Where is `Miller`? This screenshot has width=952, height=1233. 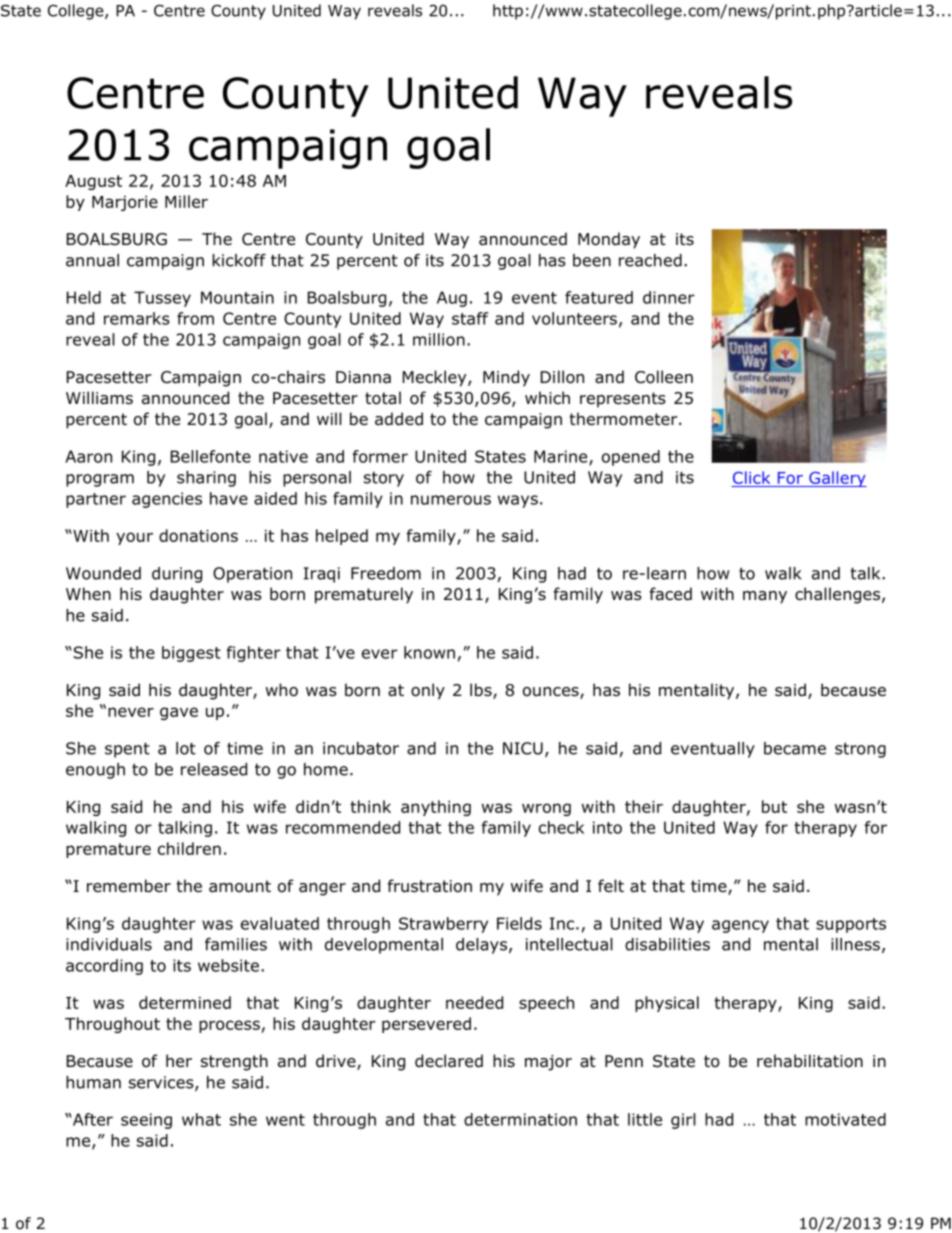
Miller is located at coordinates (186, 201).
